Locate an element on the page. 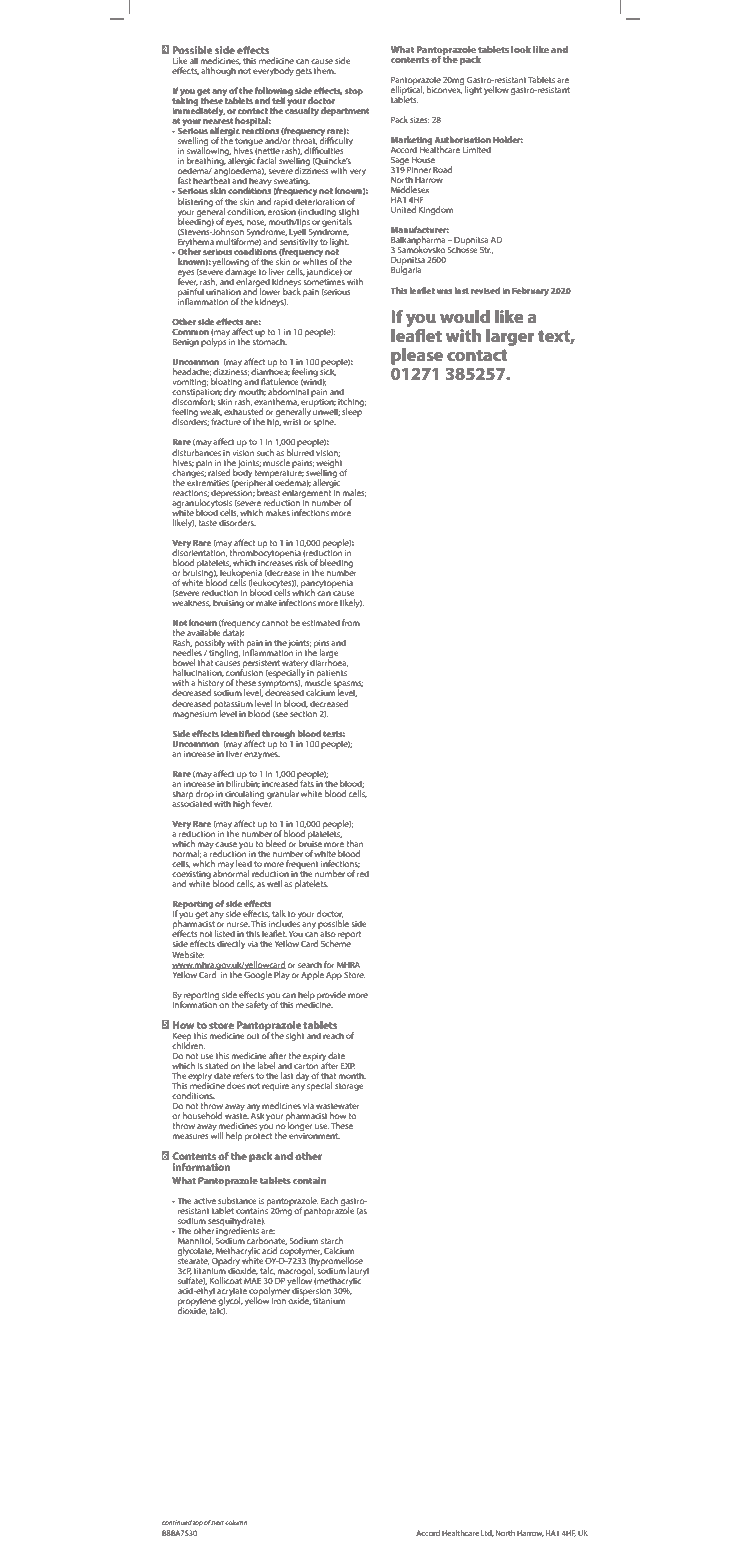 This page has width=750, height=1568. although is located at coordinates (218, 71).
